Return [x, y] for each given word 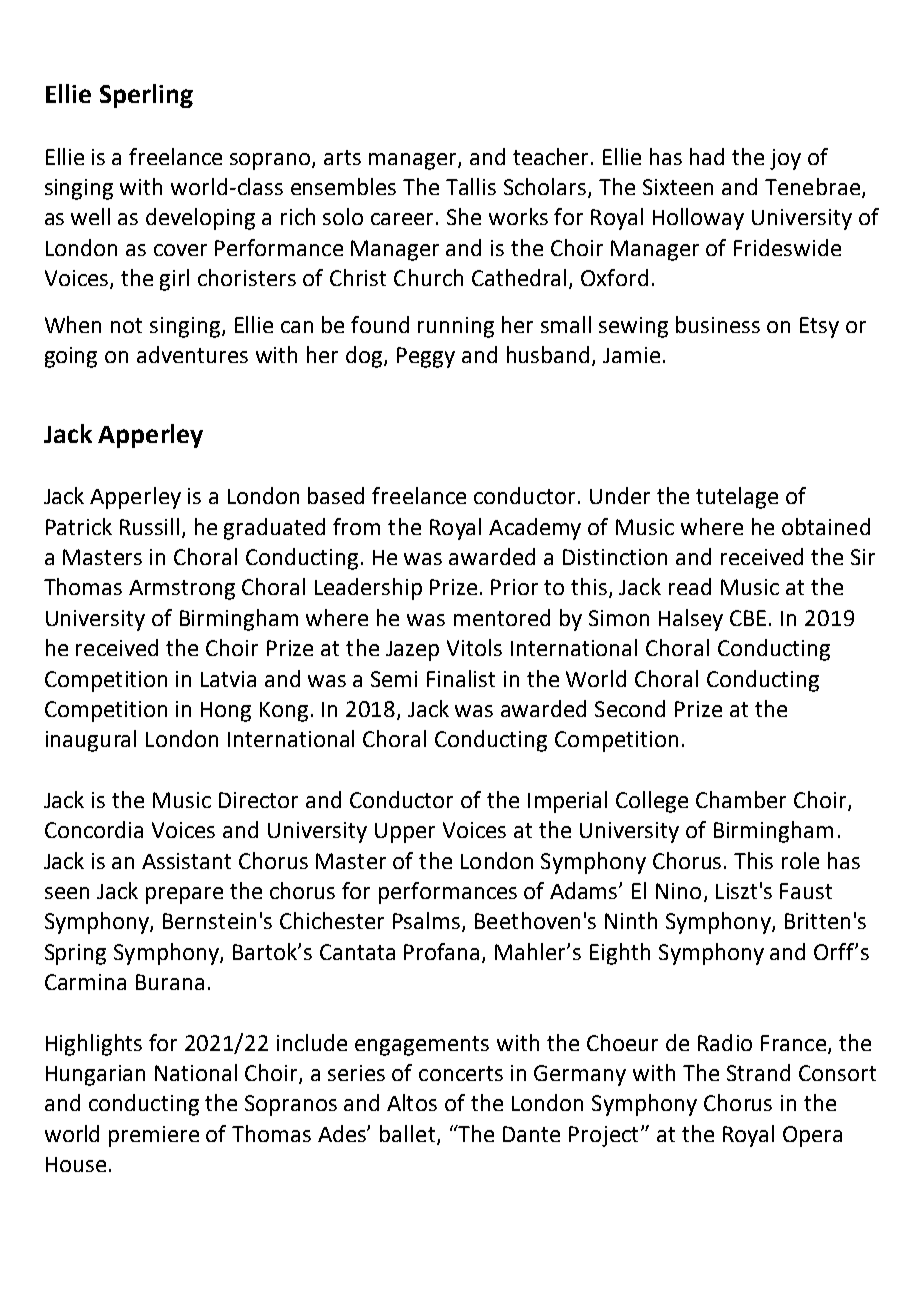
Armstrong [182, 590]
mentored [502, 617]
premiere [154, 1136]
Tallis [471, 186]
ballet [409, 1134]
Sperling [146, 96]
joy [785, 159]
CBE [748, 618]
